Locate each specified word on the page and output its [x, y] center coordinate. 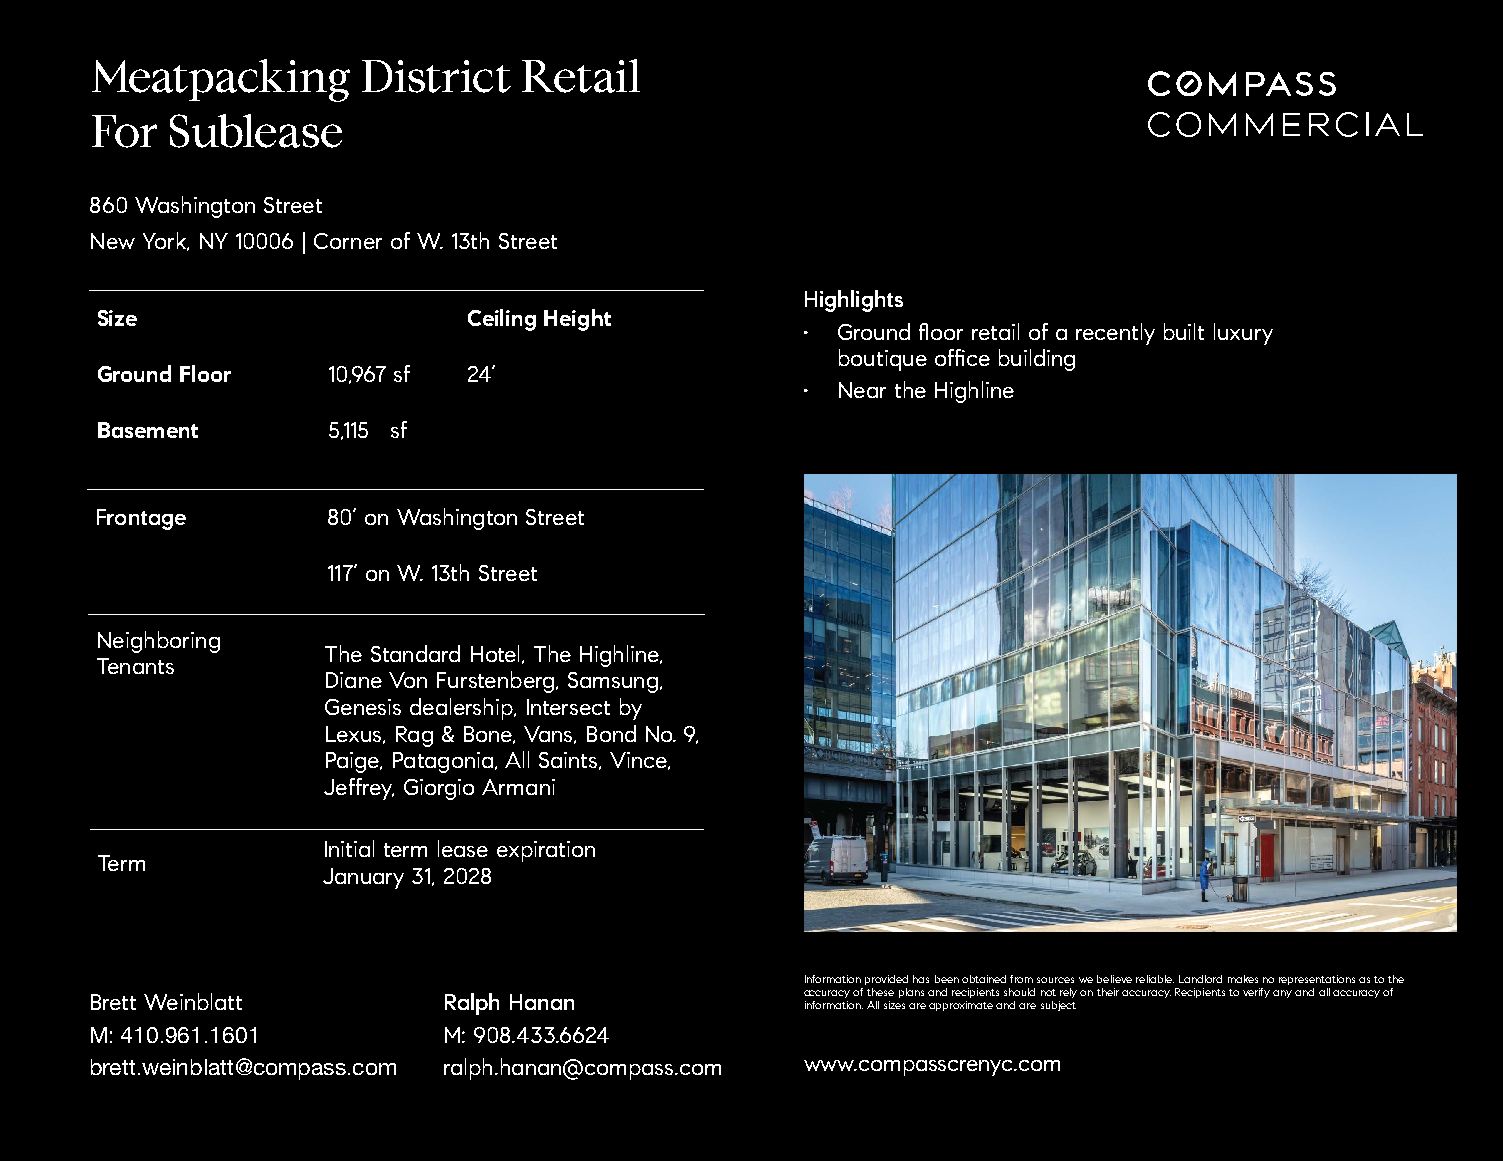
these [880, 992]
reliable [1155, 979]
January [363, 878]
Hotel [497, 654]
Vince [639, 761]
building [1037, 360]
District [436, 76]
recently [1115, 334]
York [165, 241]
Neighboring [159, 642]
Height [577, 320]
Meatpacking [221, 80]
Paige [354, 762]
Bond [611, 733]
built [1184, 331]
